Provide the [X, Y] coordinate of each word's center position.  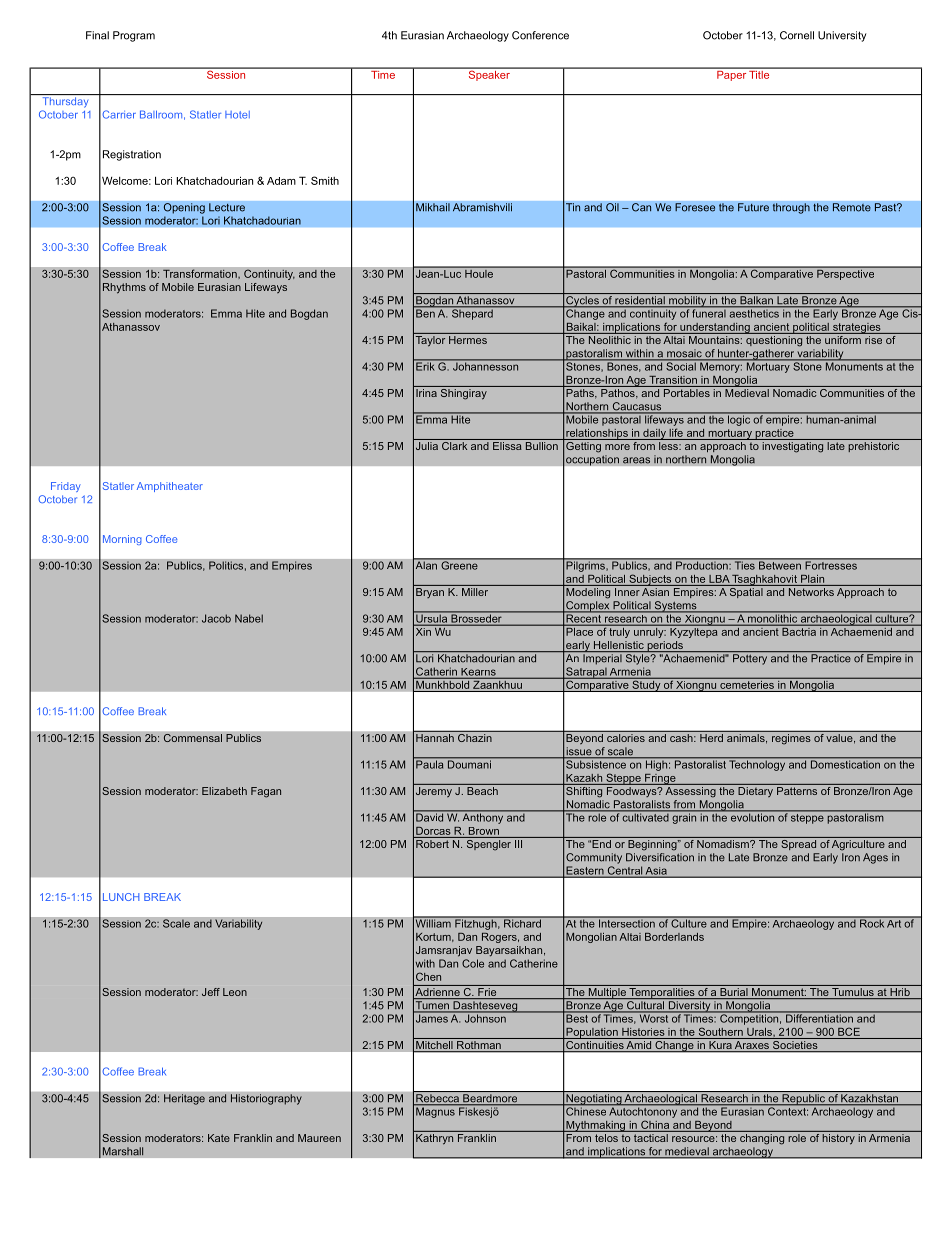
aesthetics [754, 312]
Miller [475, 592]
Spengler [488, 844]
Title [759, 73]
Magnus [435, 1111]
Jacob [216, 618]
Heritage [184, 1099]
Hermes [468, 340]
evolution [752, 816]
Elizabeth [224, 791]
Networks [811, 592]
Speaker [489, 74]
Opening [184, 208]
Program [134, 36]
